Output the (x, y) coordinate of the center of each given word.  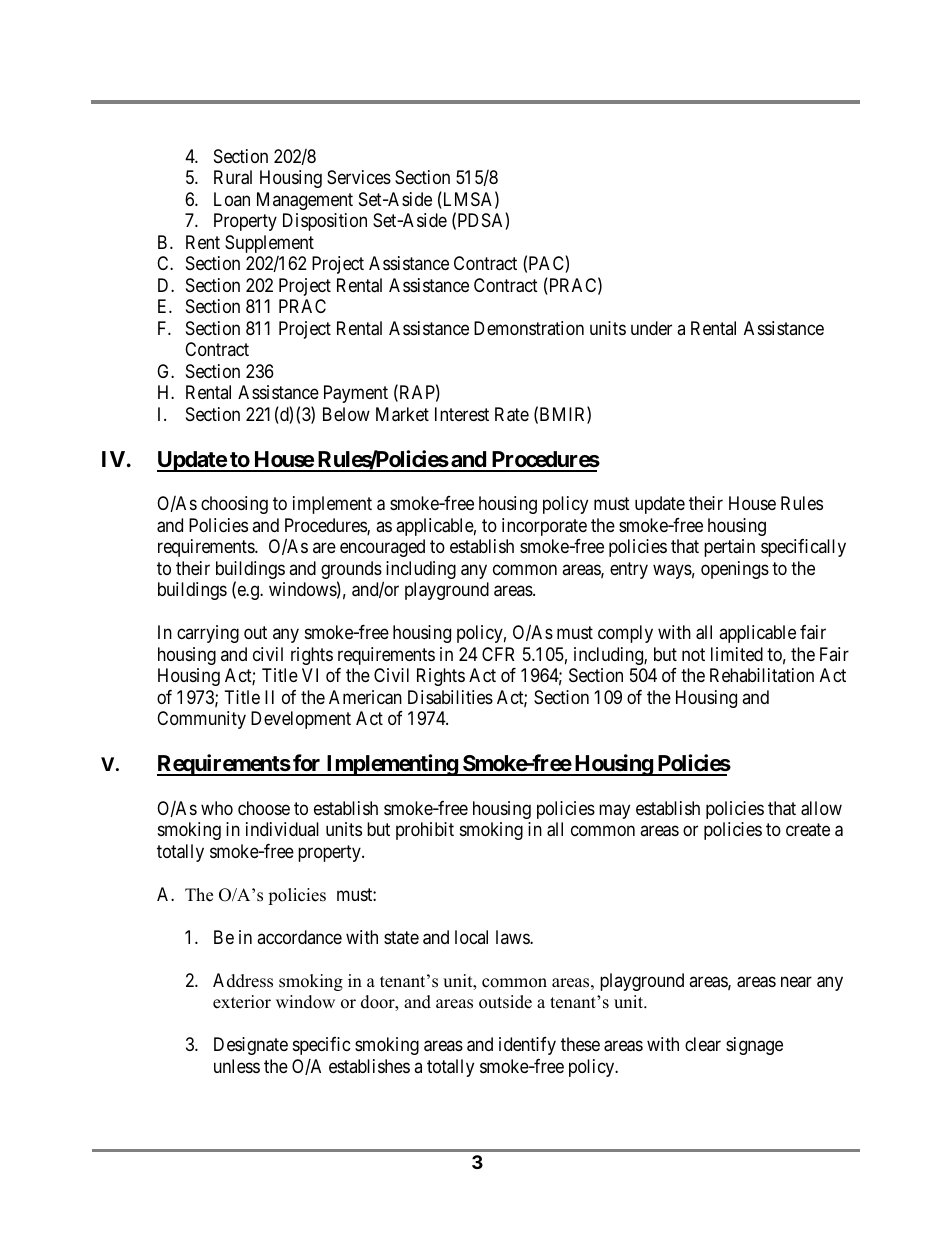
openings (735, 570)
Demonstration (529, 328)
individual (282, 829)
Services (359, 177)
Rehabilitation (762, 675)
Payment (356, 394)
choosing (234, 505)
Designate (251, 1046)
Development (301, 720)
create (808, 829)
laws (513, 937)
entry (629, 570)
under (651, 328)
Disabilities (450, 697)
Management (305, 201)
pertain (729, 548)
